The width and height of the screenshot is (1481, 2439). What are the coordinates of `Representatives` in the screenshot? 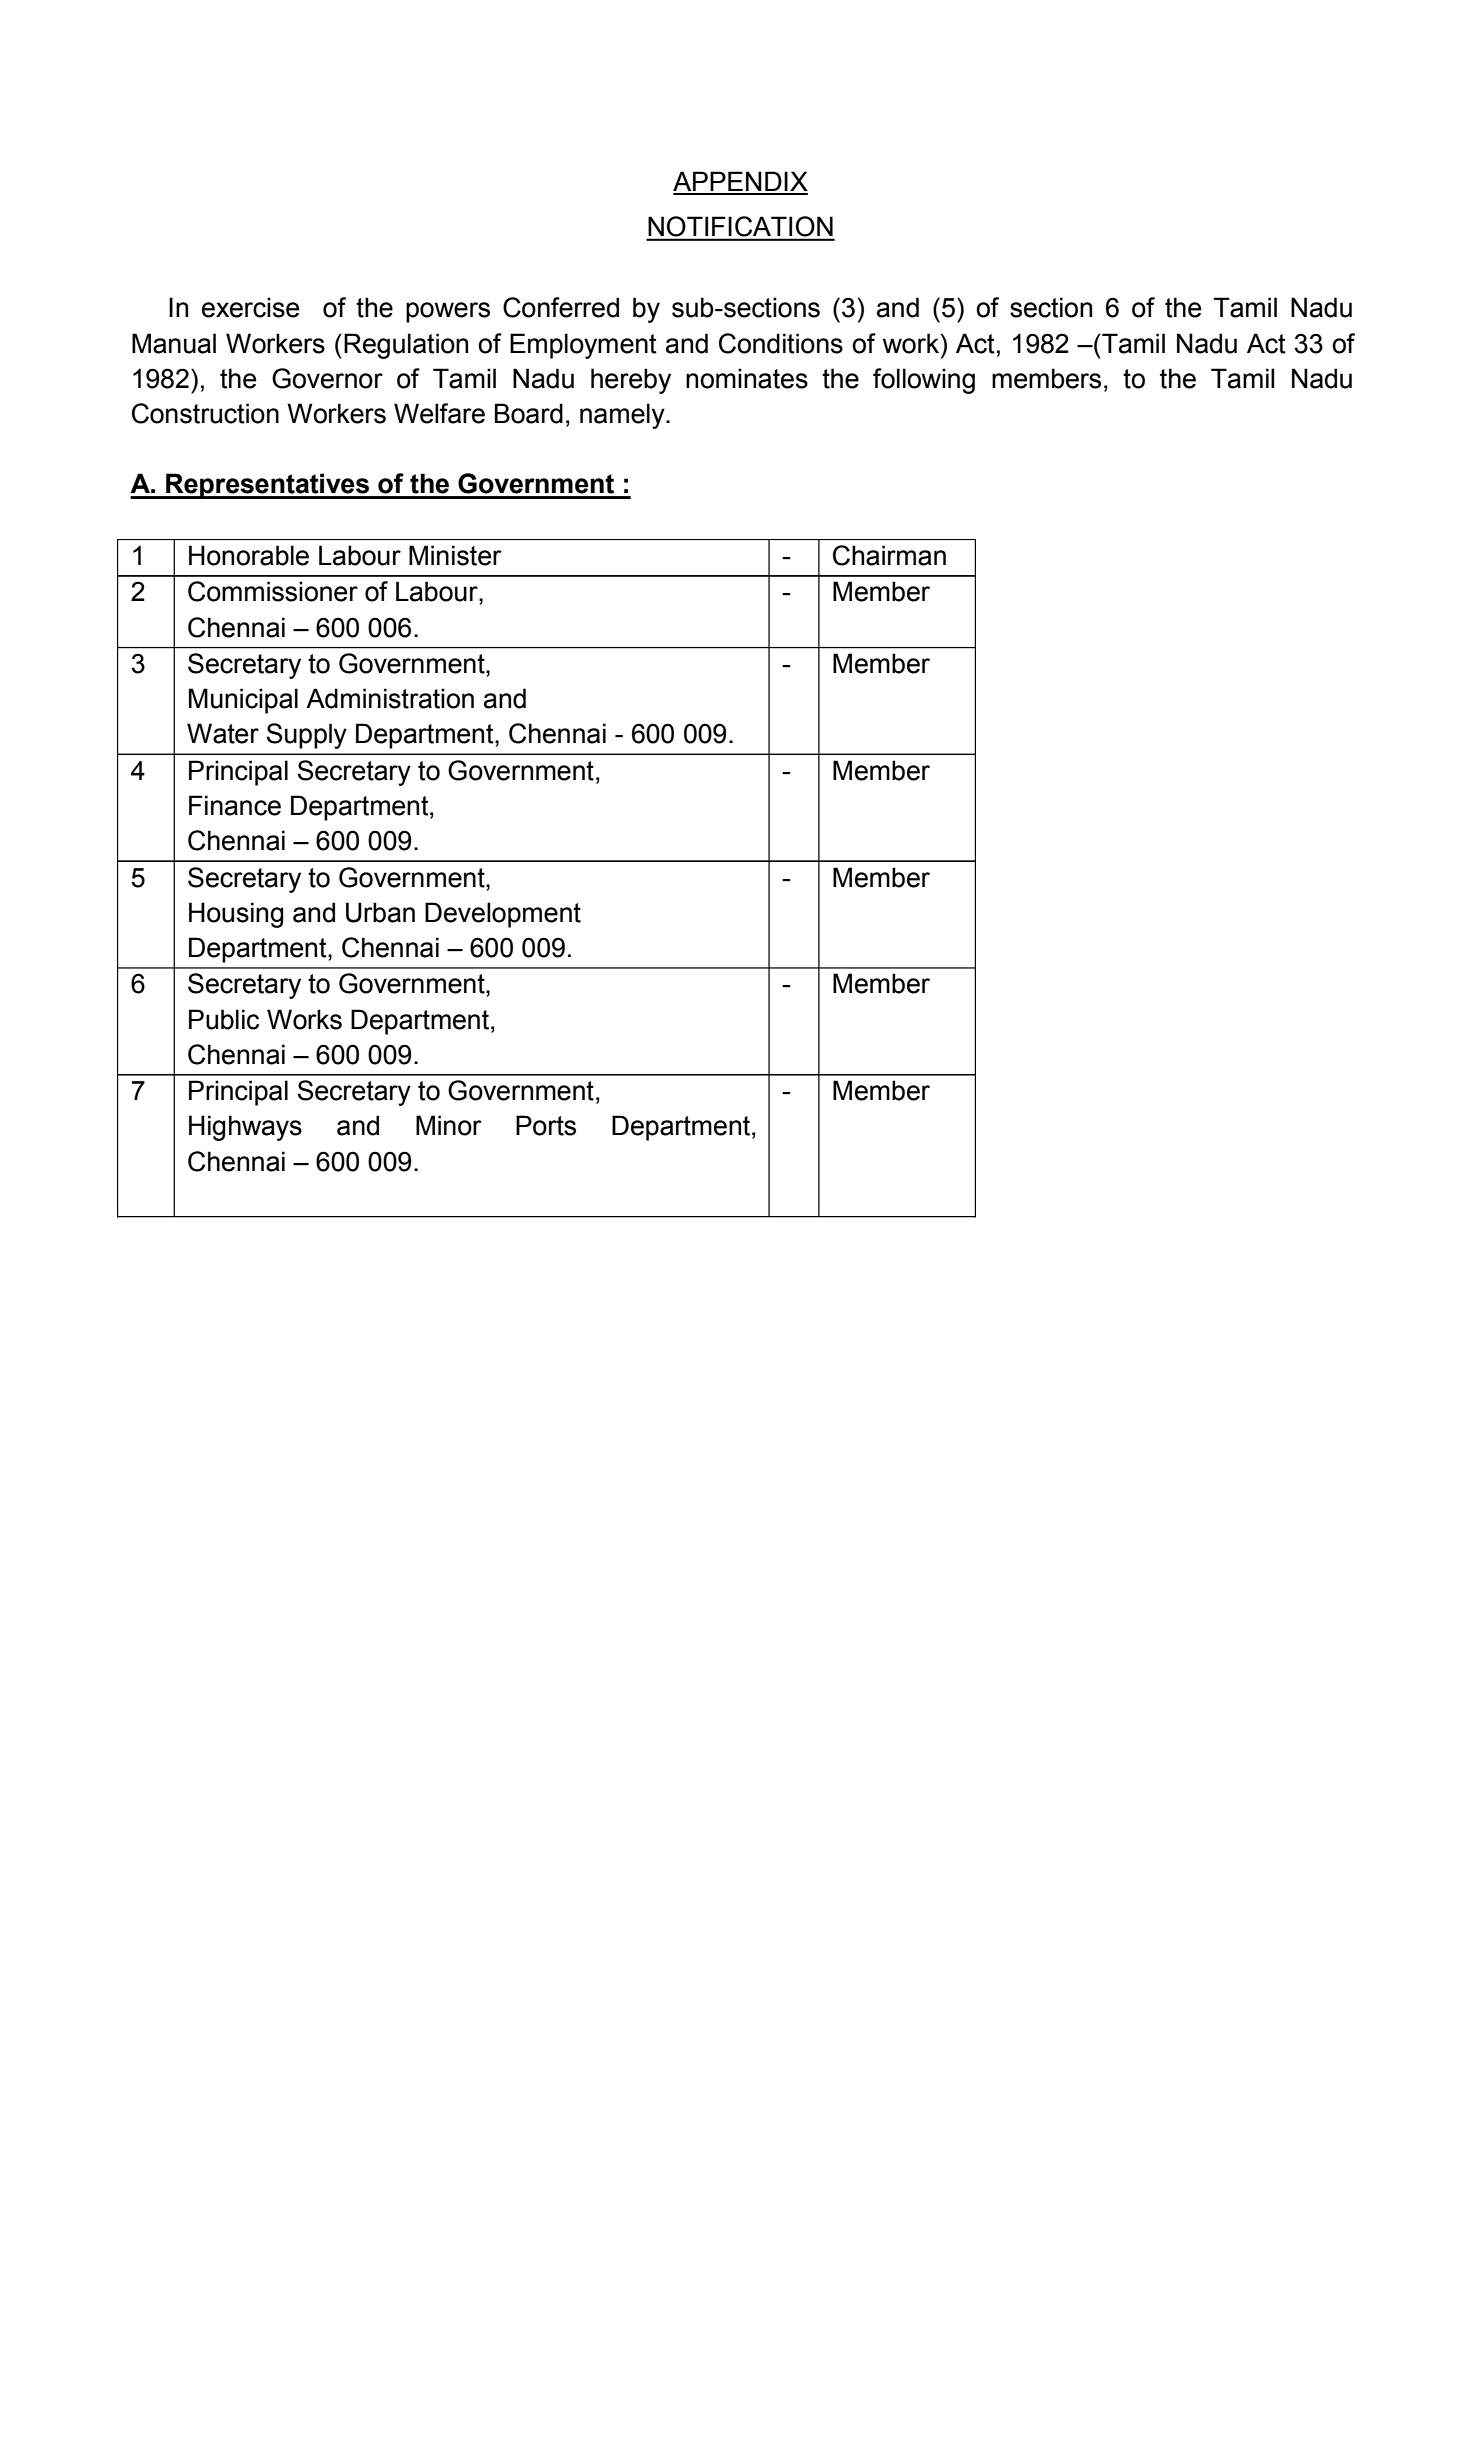 It's located at (267, 486).
